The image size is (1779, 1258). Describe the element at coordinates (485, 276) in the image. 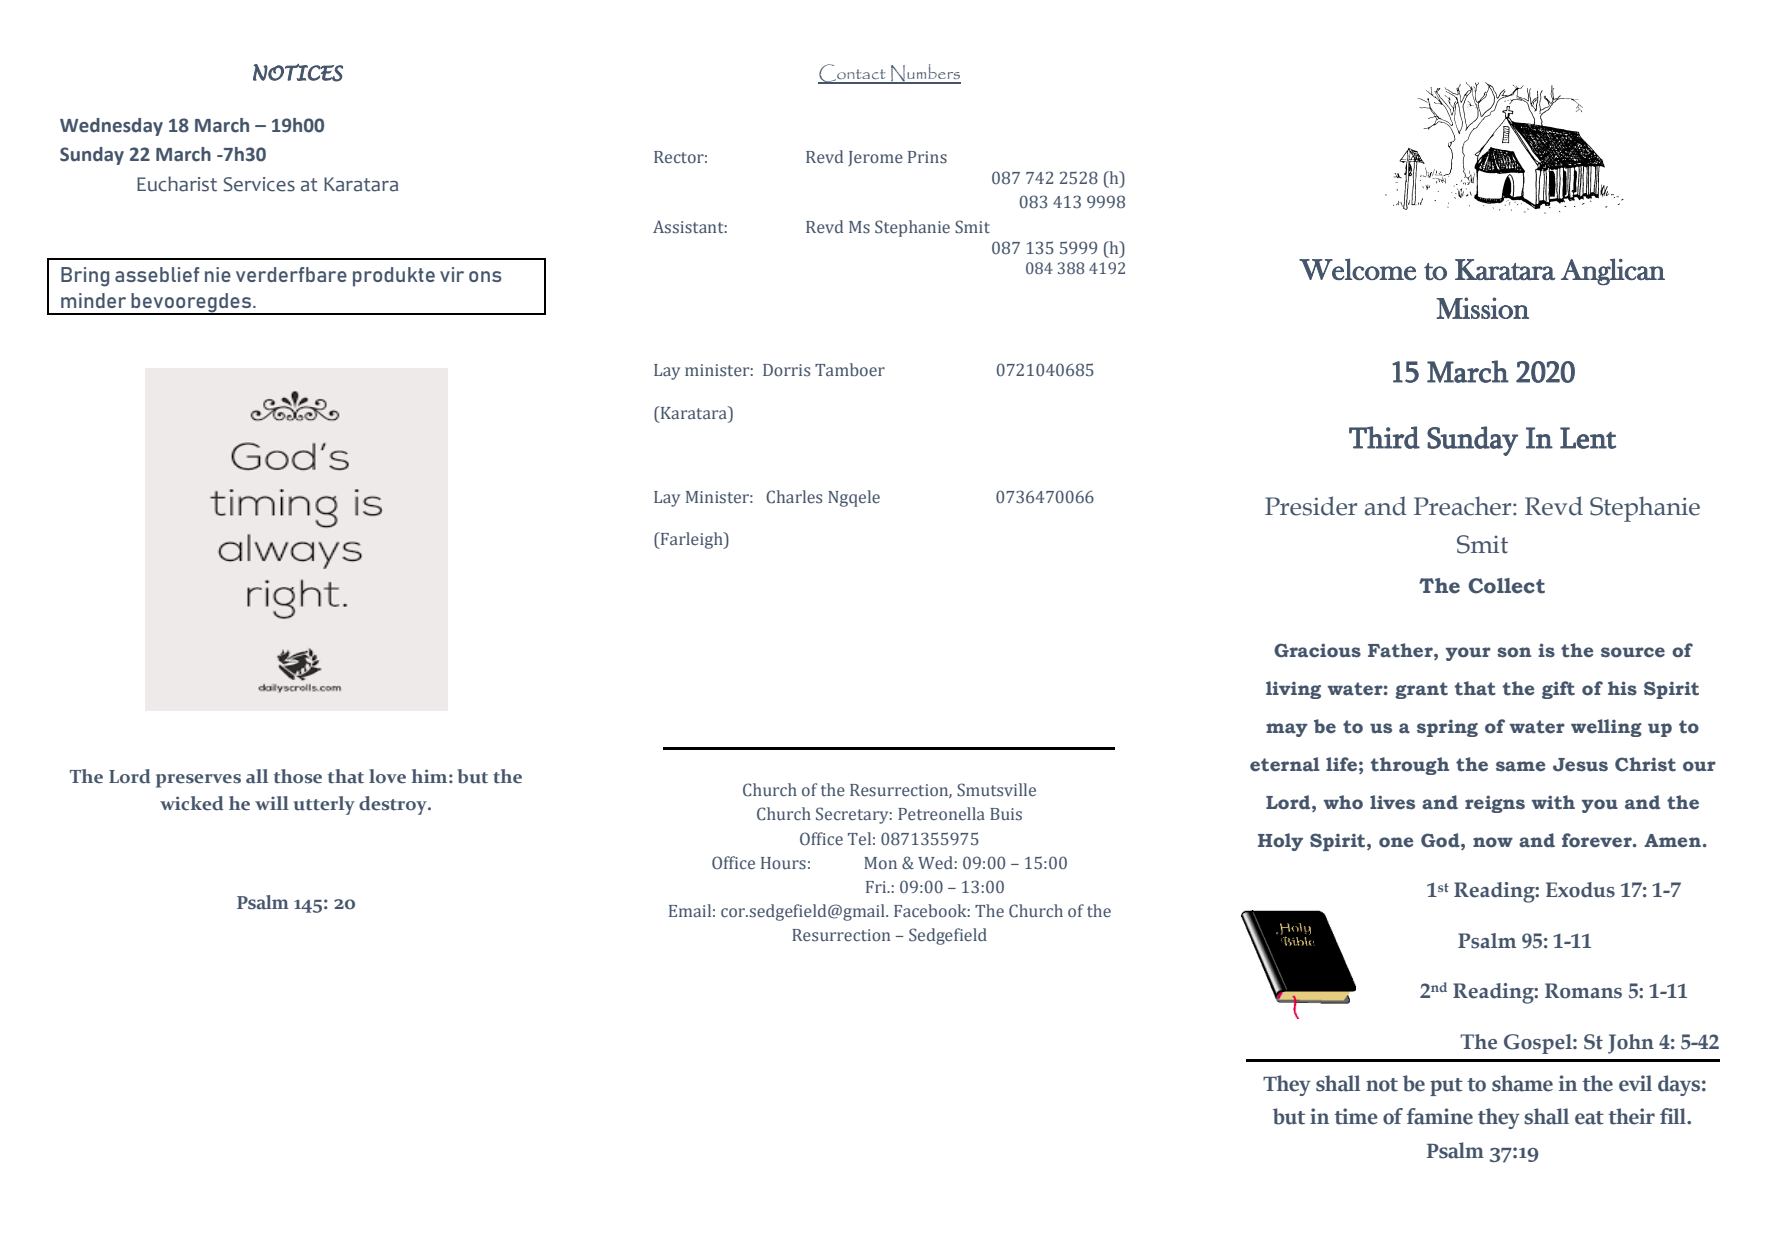

I see `ons` at that location.
